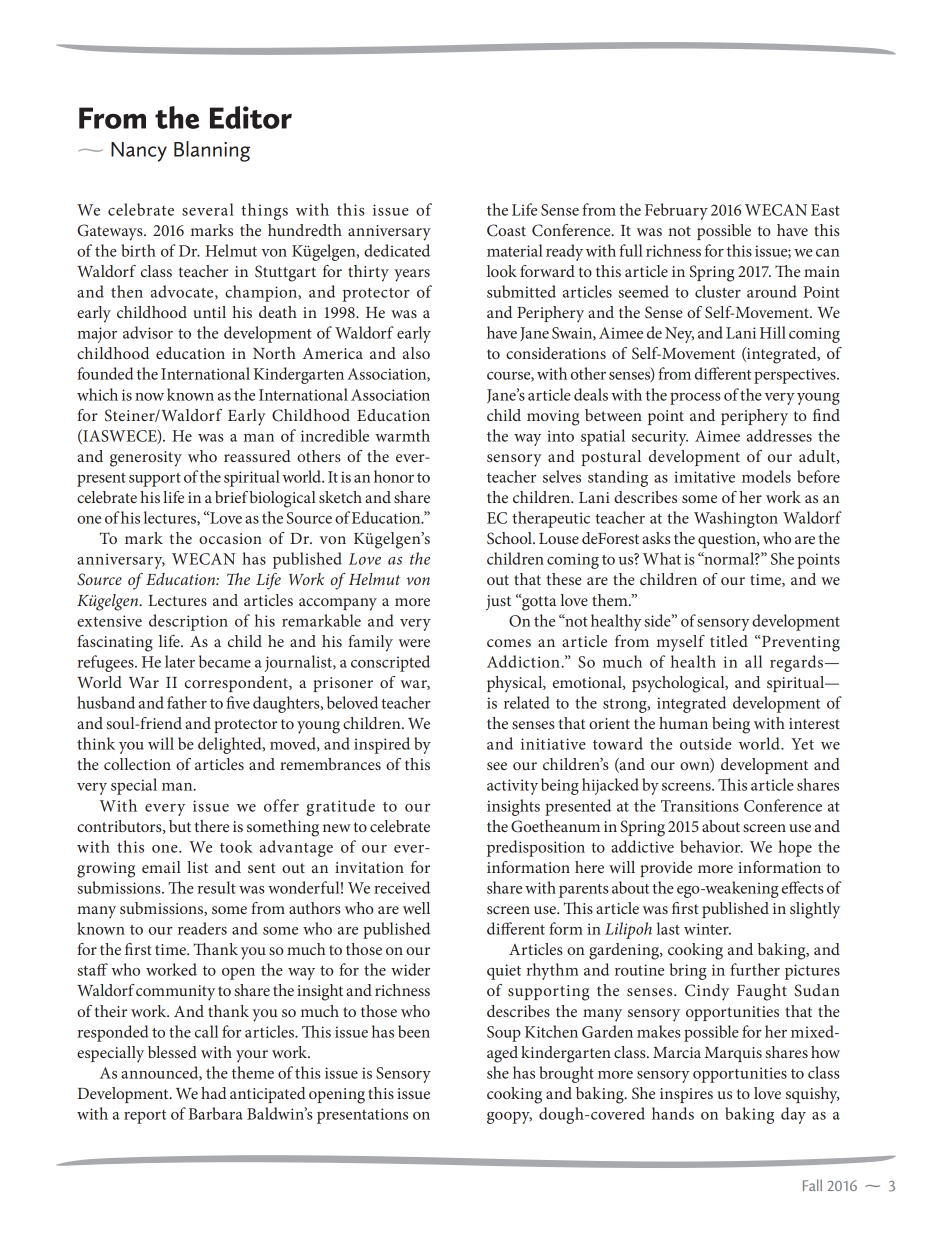 Image resolution: width=952 pixels, height=1233 pixels. Describe the element at coordinates (506, 230) in the document. I see `Coast` at that location.
